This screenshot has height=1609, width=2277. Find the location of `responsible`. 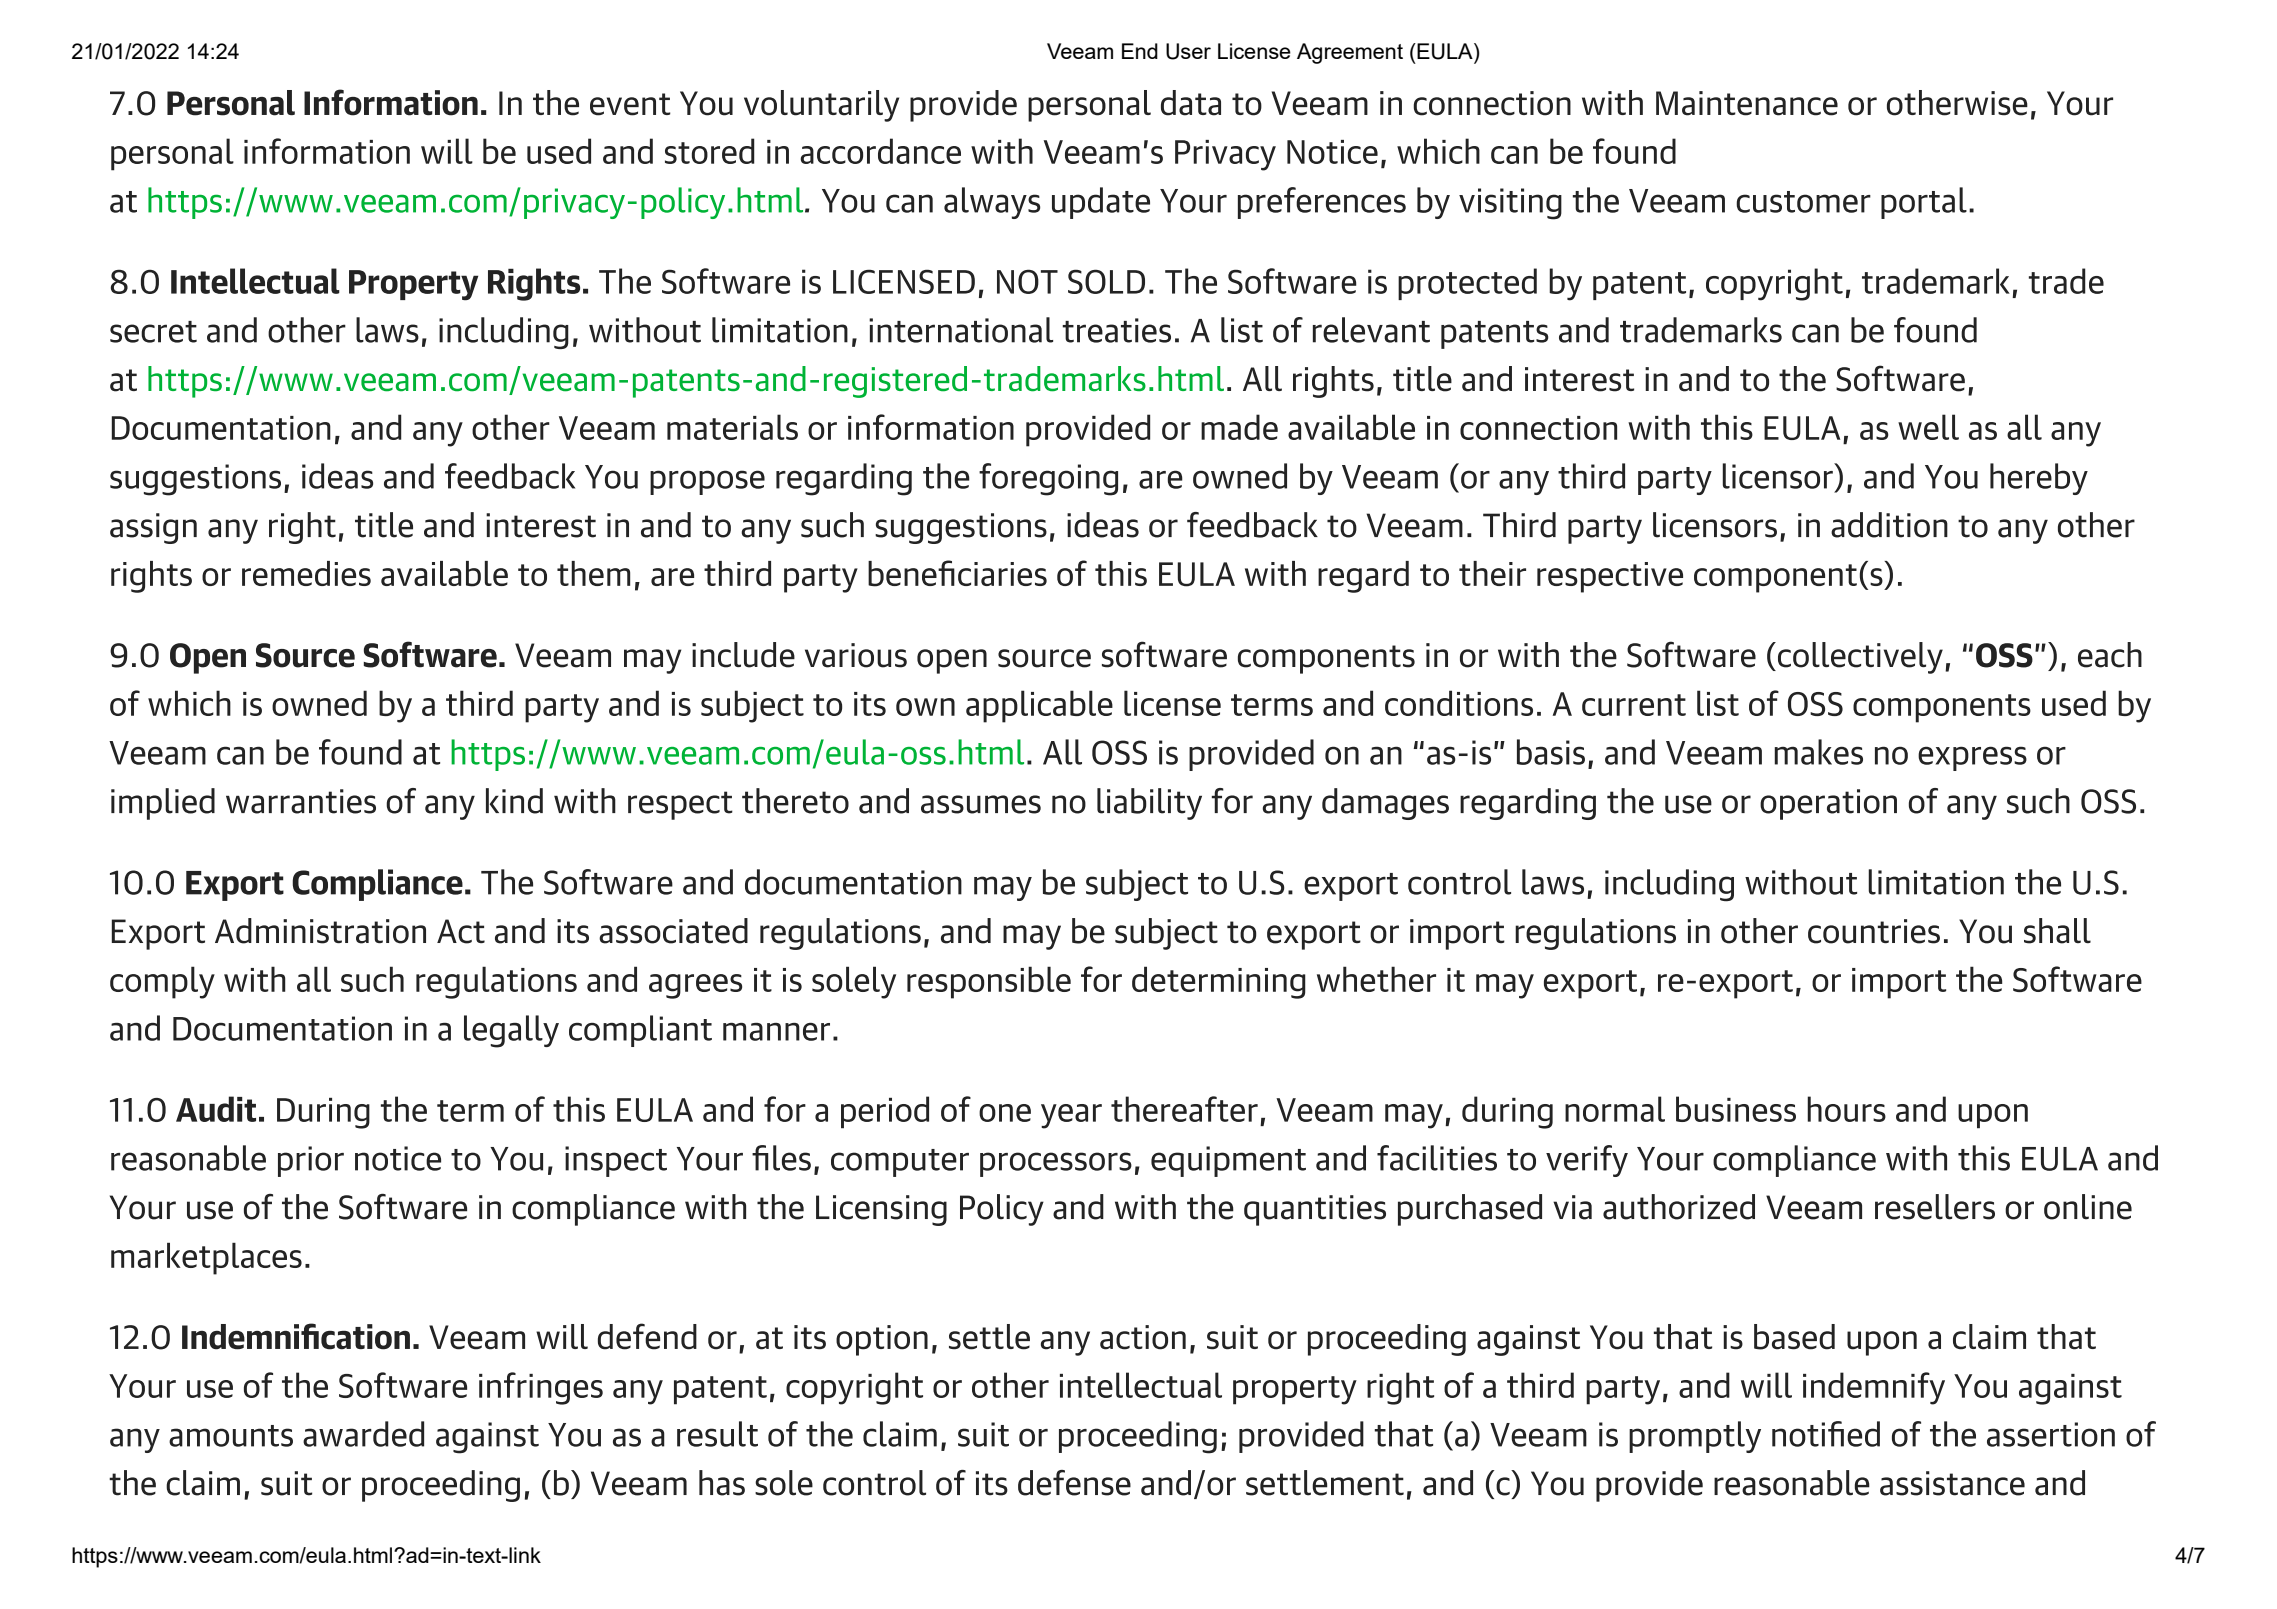

responsible is located at coordinates (989, 982).
